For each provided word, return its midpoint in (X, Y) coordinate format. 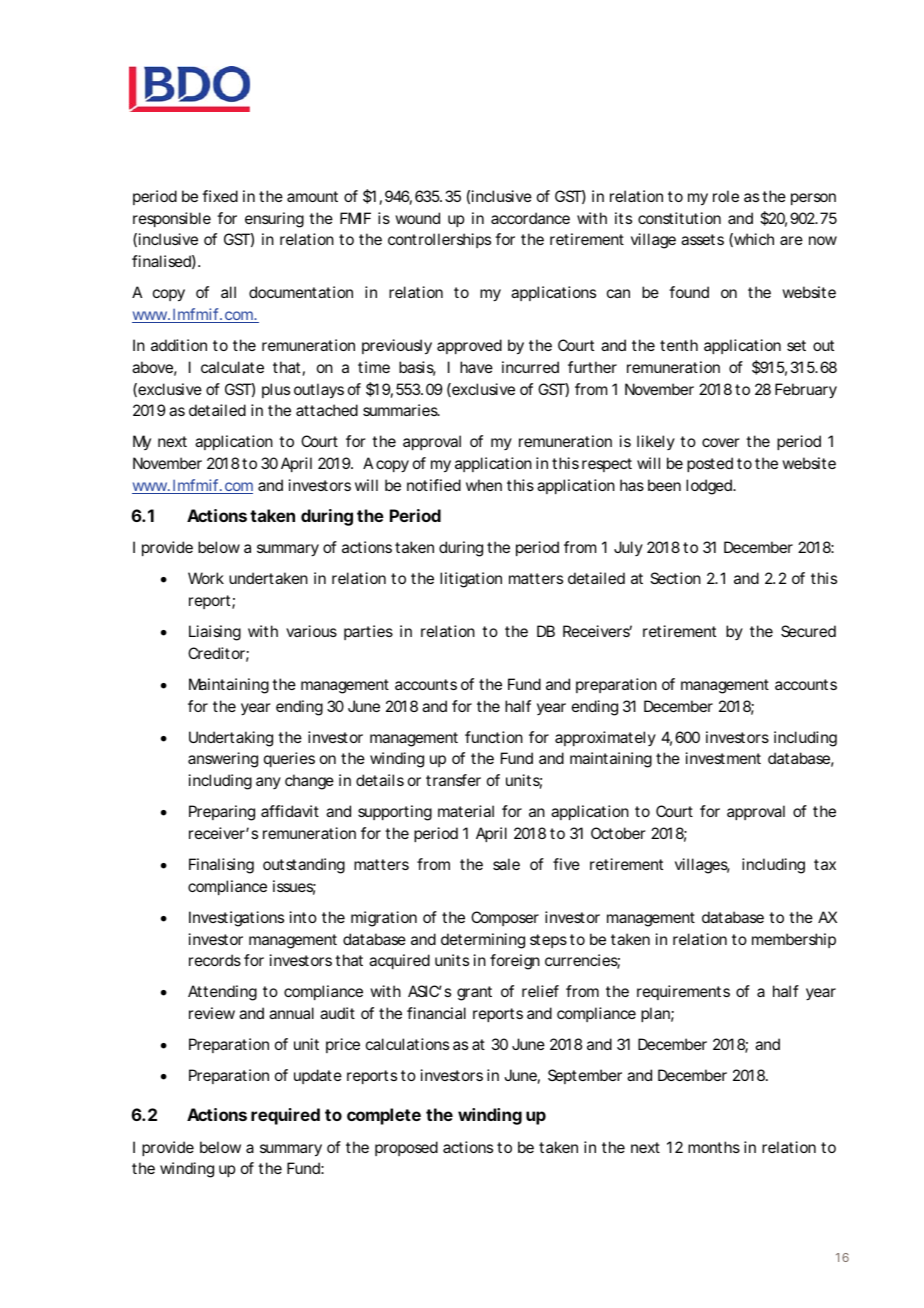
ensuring (274, 220)
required (285, 1116)
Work (206, 578)
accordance (530, 218)
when (484, 485)
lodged (710, 487)
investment (723, 758)
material (466, 811)
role (726, 196)
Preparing (222, 813)
